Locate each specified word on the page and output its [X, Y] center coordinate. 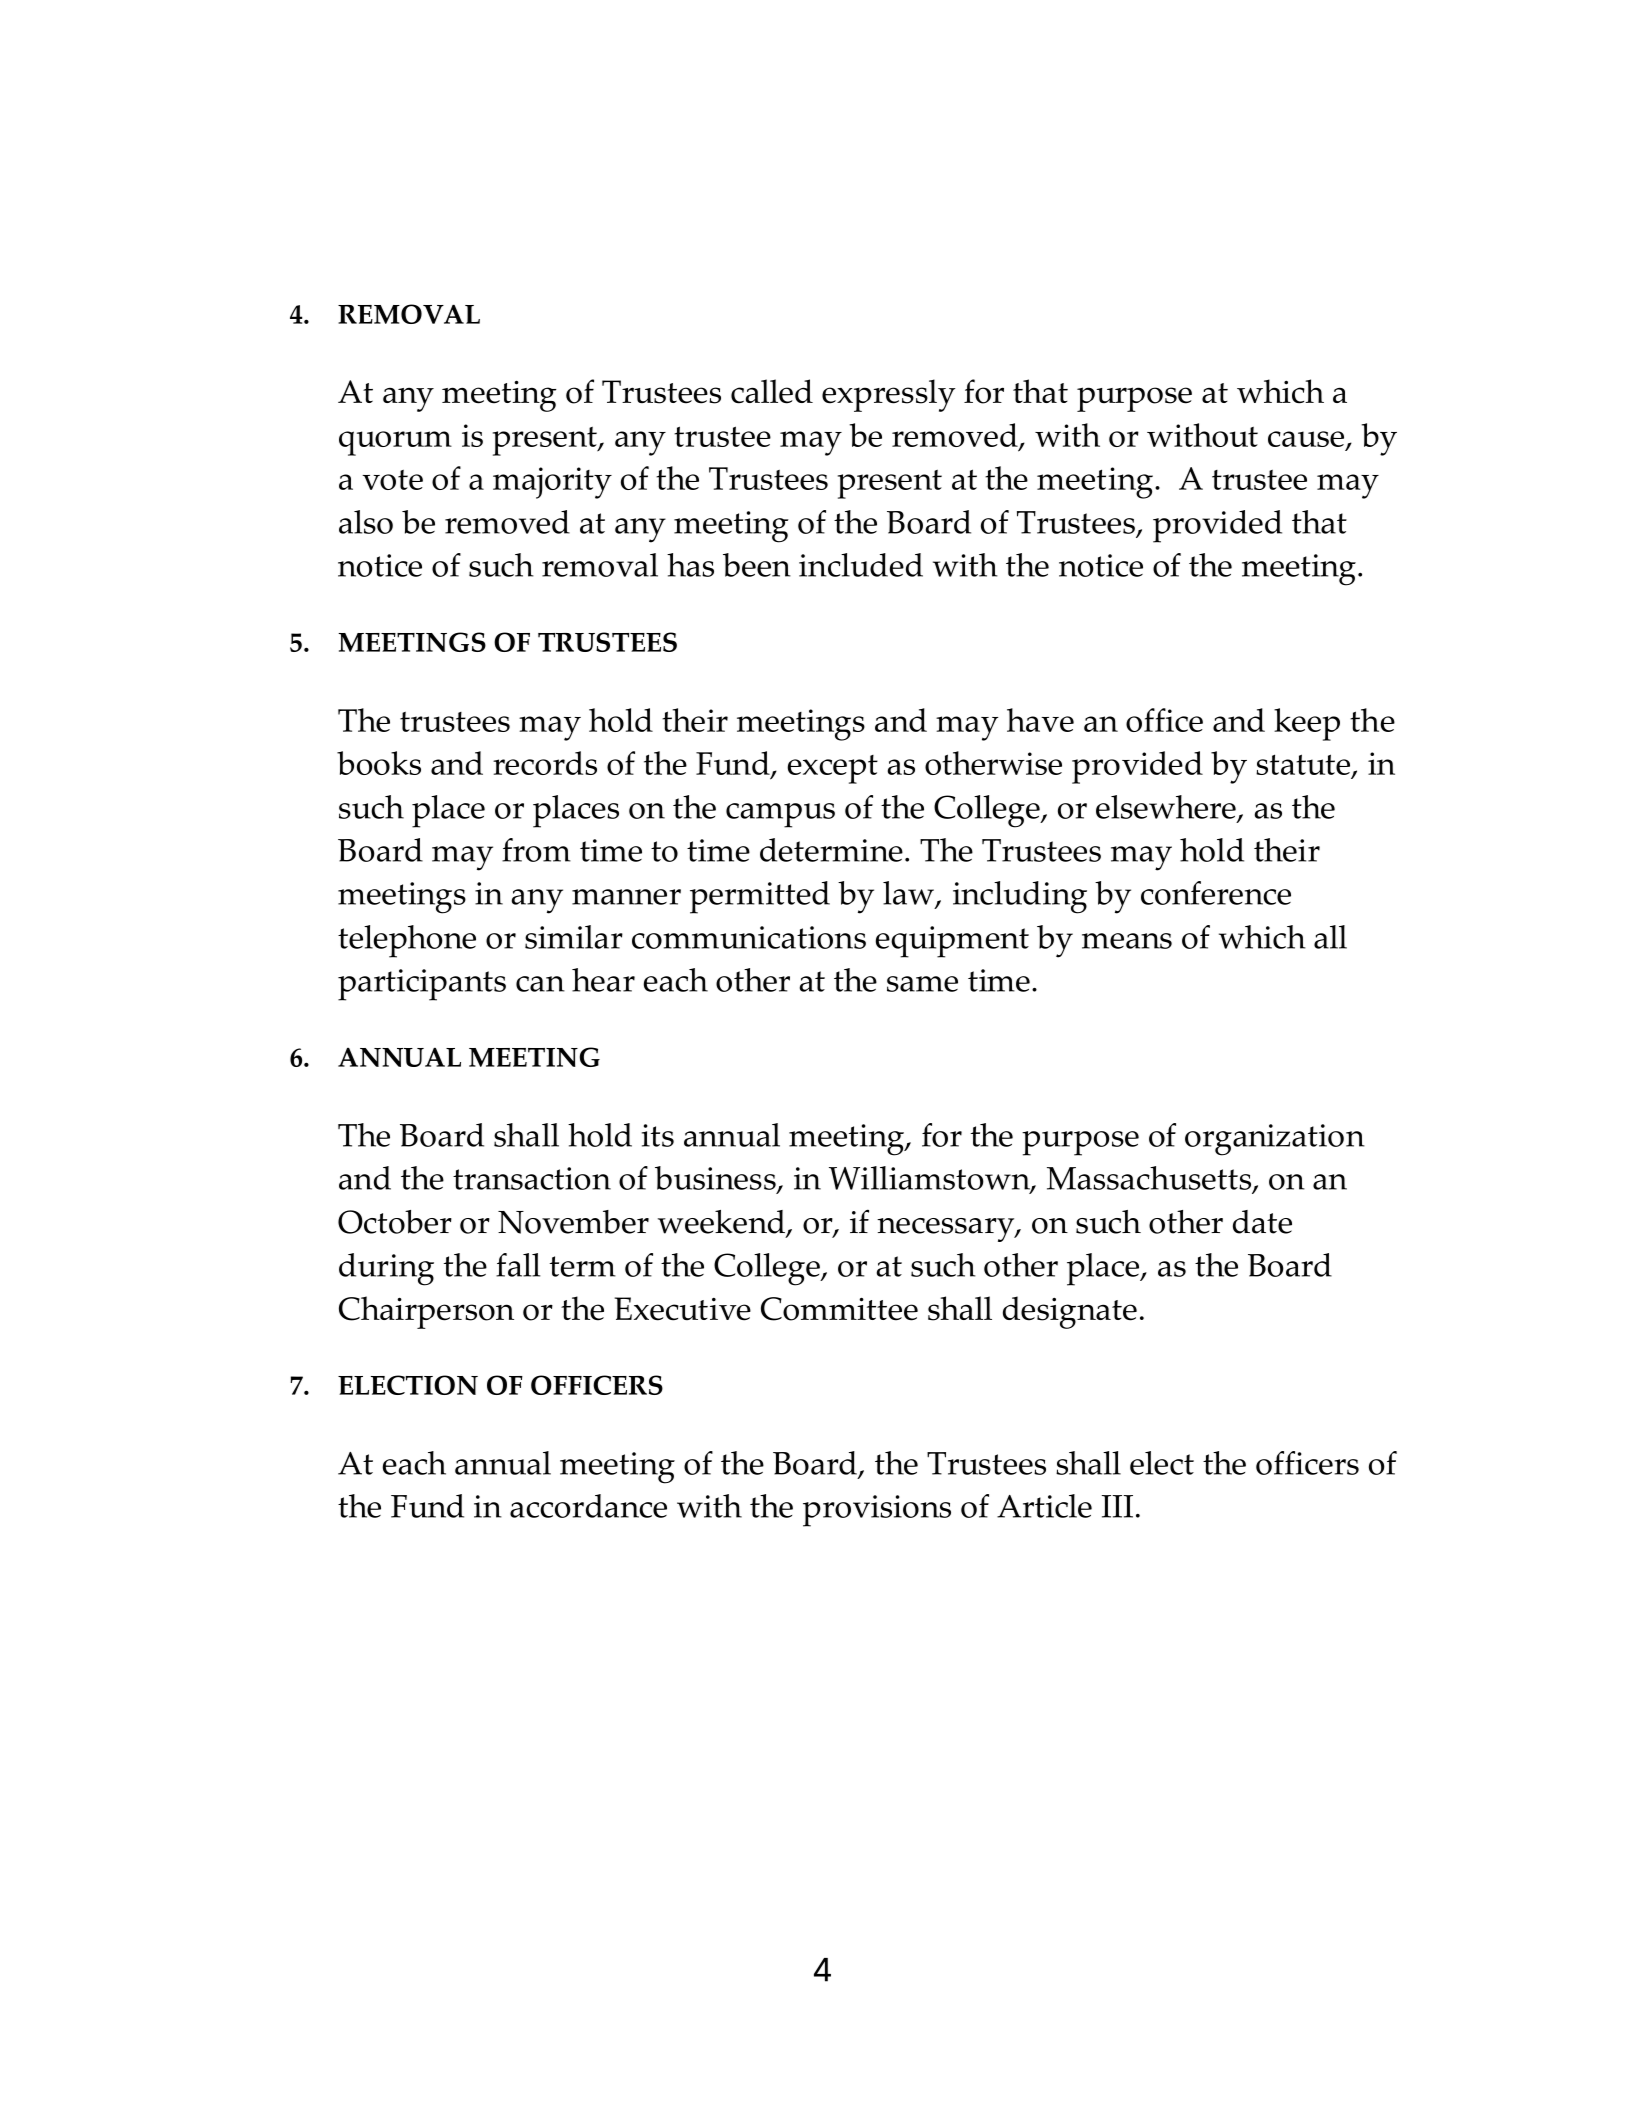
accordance [588, 1506]
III [1117, 1506]
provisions [877, 1511]
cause [1307, 440]
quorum [395, 443]
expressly [889, 395]
